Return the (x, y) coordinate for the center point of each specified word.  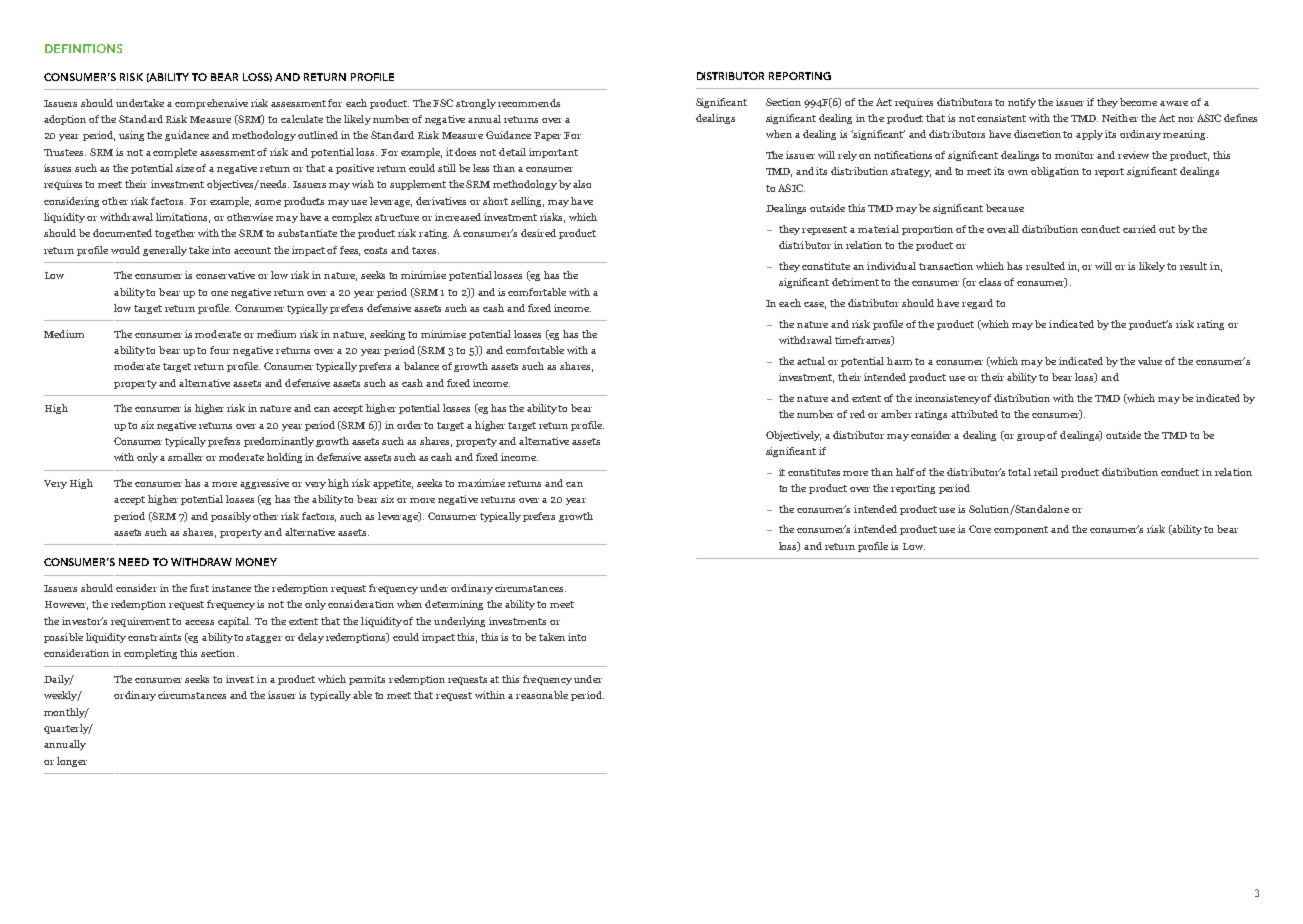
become (1138, 102)
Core (980, 529)
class (990, 282)
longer (72, 762)
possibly (231, 517)
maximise (481, 483)
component (1021, 530)
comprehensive (211, 104)
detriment (855, 282)
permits (367, 680)
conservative (225, 275)
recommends (529, 103)
